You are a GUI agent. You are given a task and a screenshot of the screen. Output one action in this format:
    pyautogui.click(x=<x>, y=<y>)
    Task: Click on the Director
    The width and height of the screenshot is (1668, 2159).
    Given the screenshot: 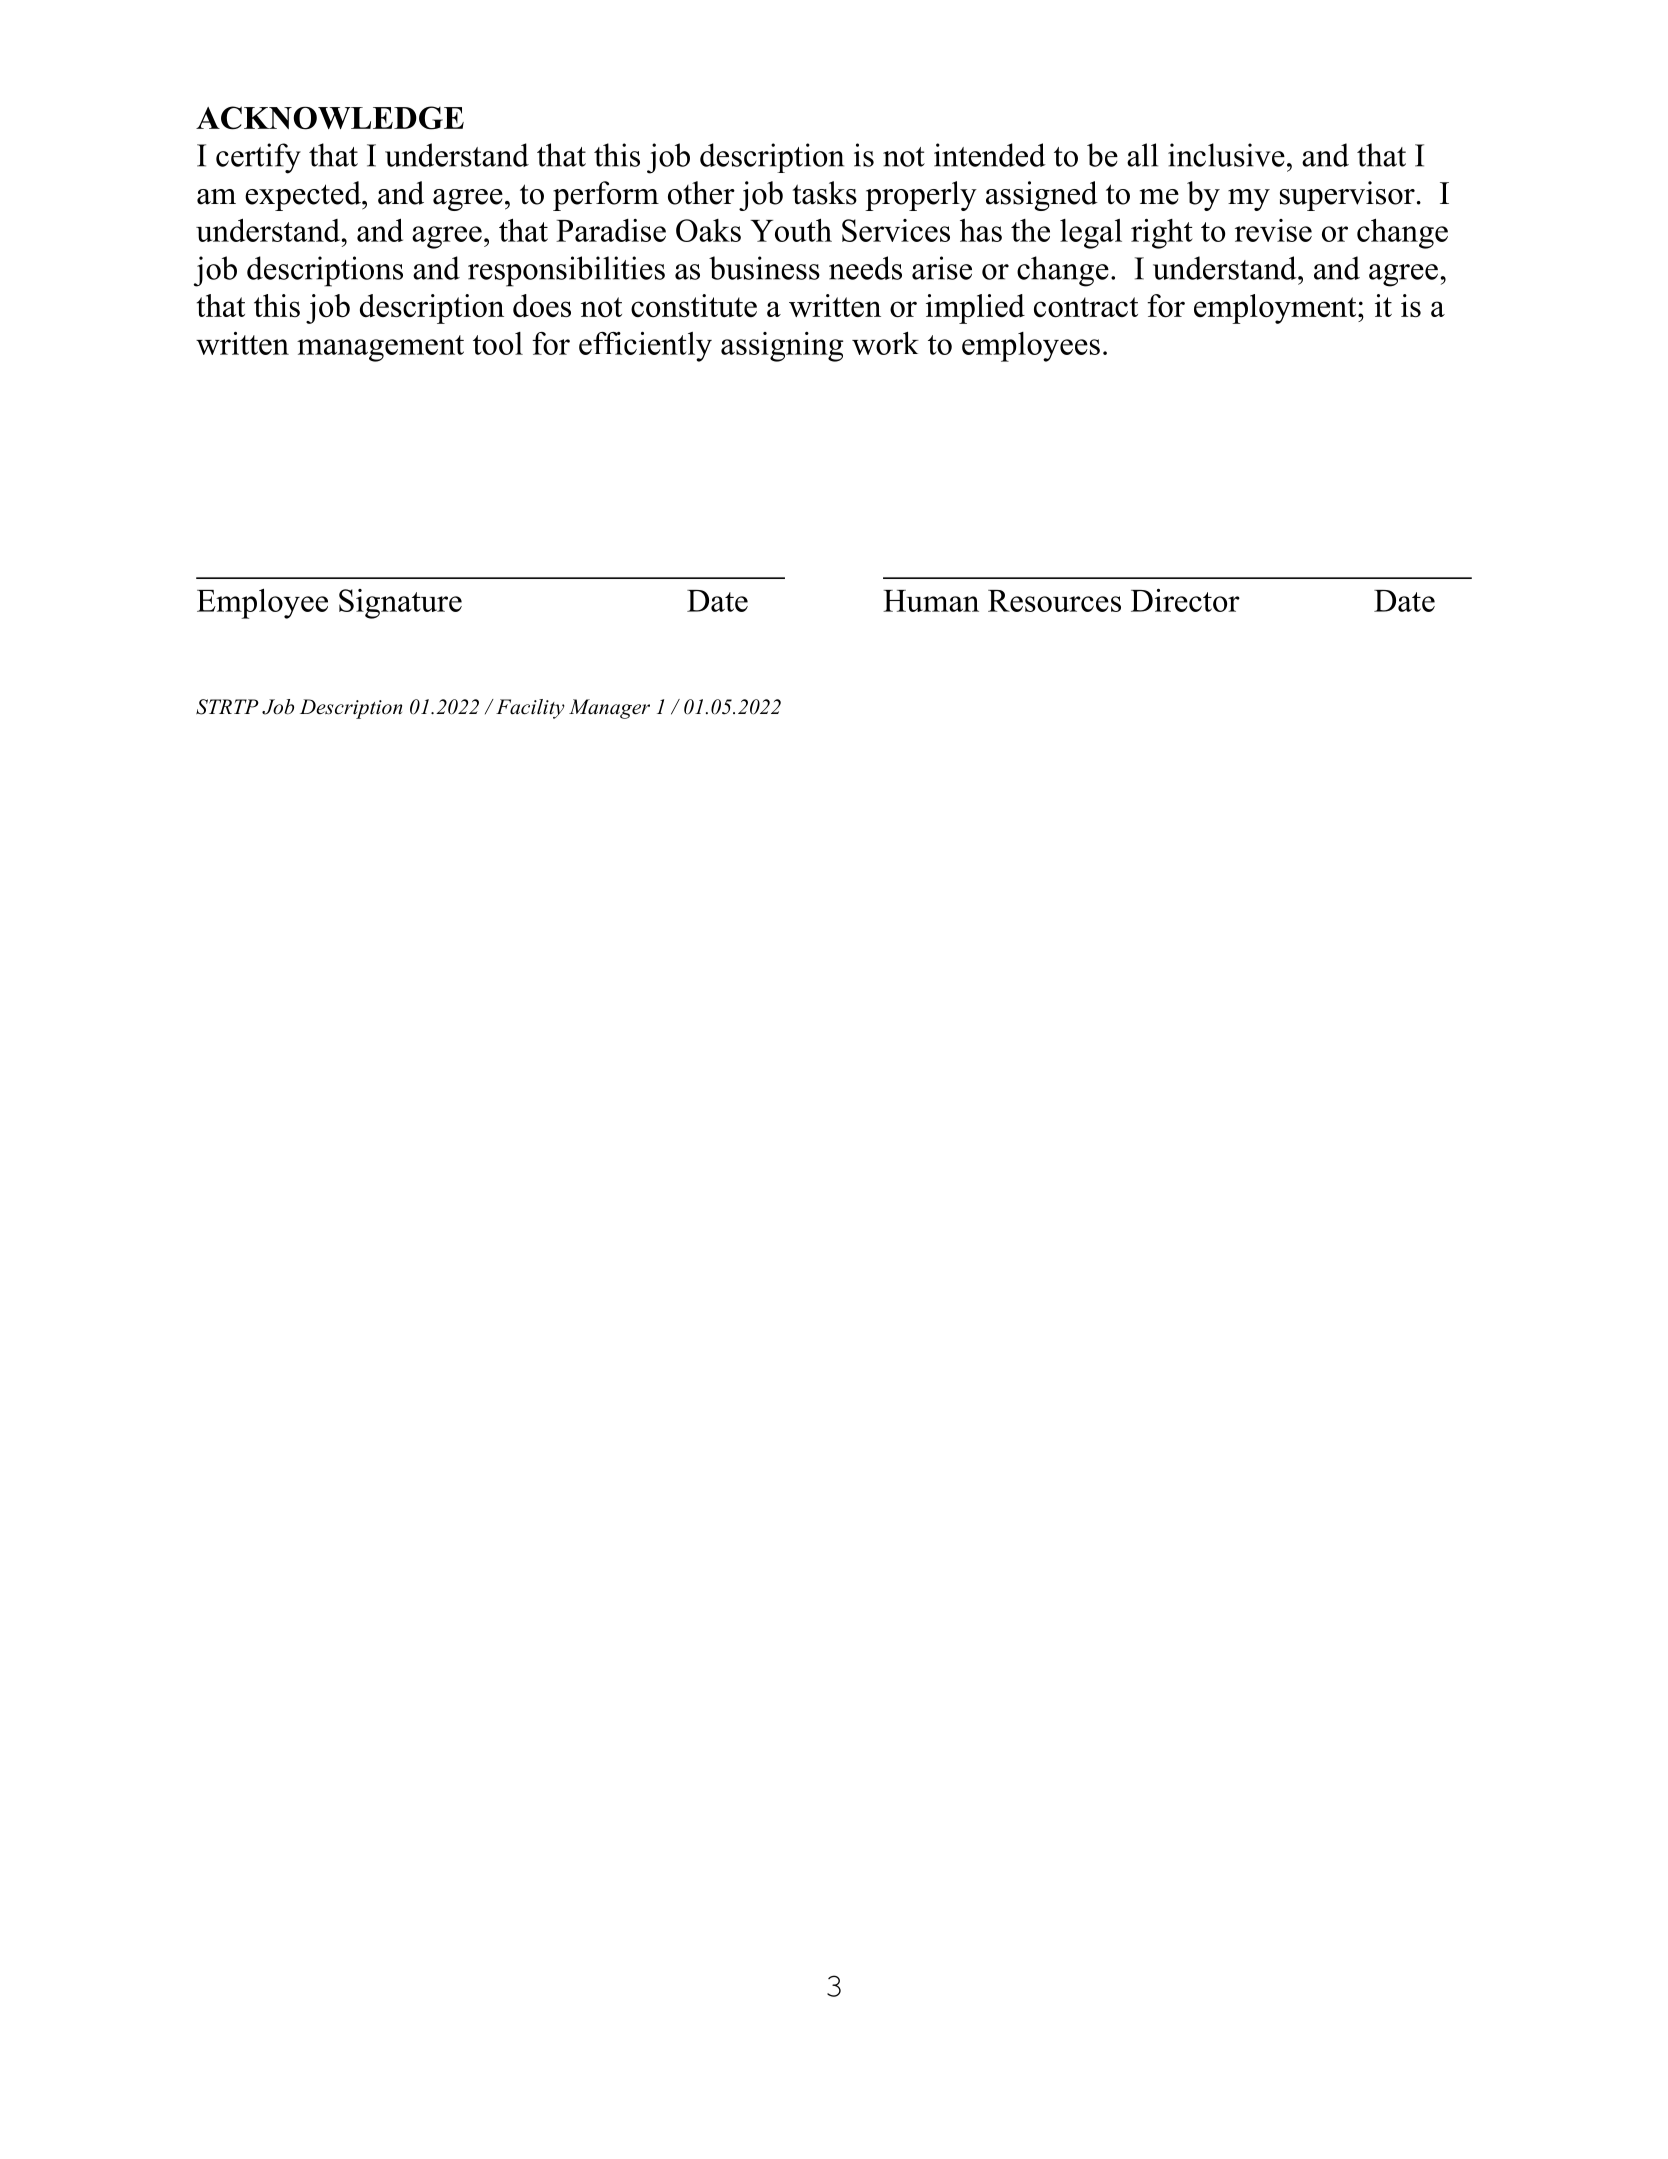 What is the action you would take?
    pyautogui.click(x=1185, y=600)
